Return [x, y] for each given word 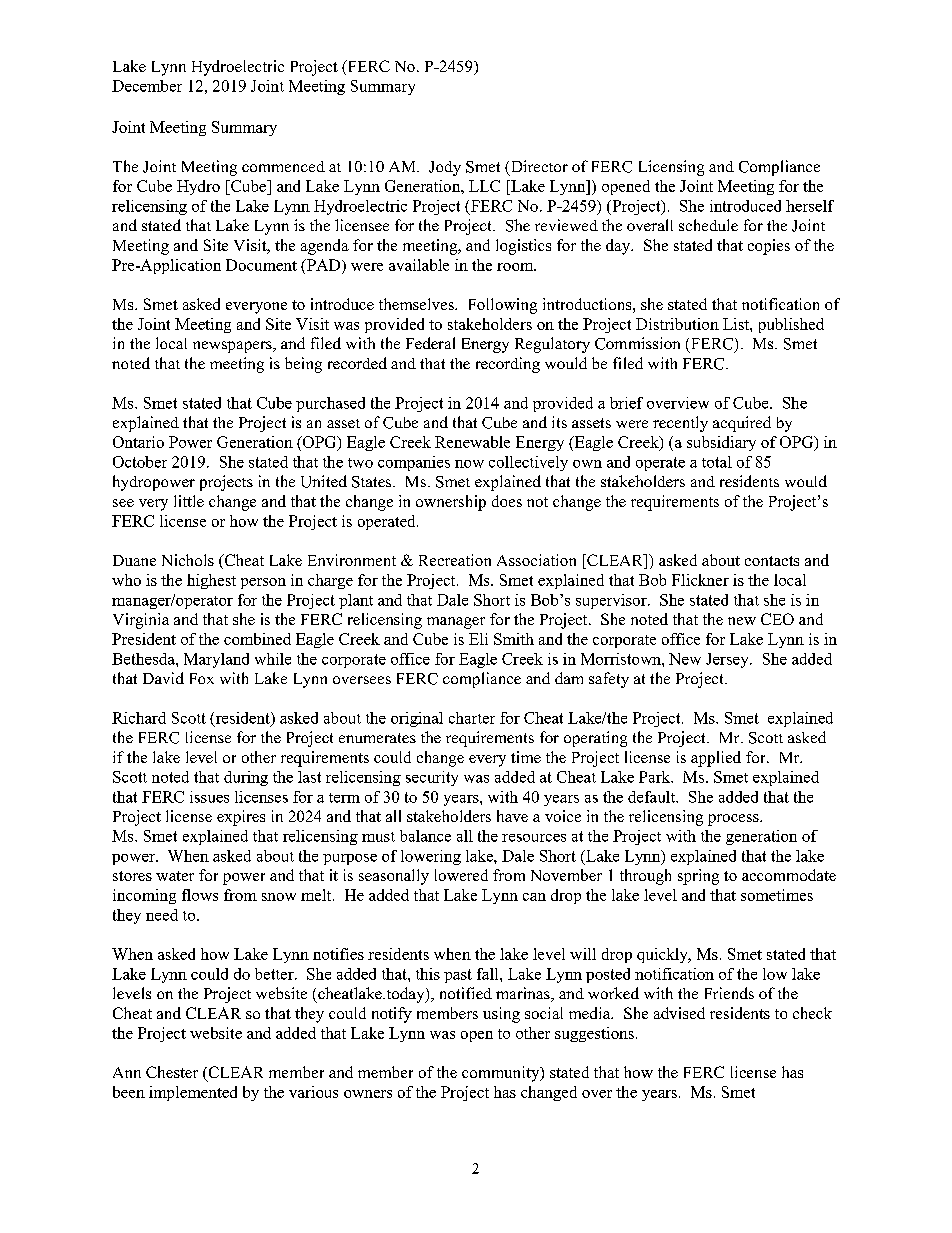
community [502, 1074]
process [734, 820]
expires [241, 818]
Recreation [455, 560]
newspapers [233, 347]
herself [810, 206]
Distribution [677, 324]
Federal [430, 343]
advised [679, 1013]
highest [211, 581]
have [512, 816]
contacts [772, 561]
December [147, 86]
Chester [172, 1072]
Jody [445, 168]
